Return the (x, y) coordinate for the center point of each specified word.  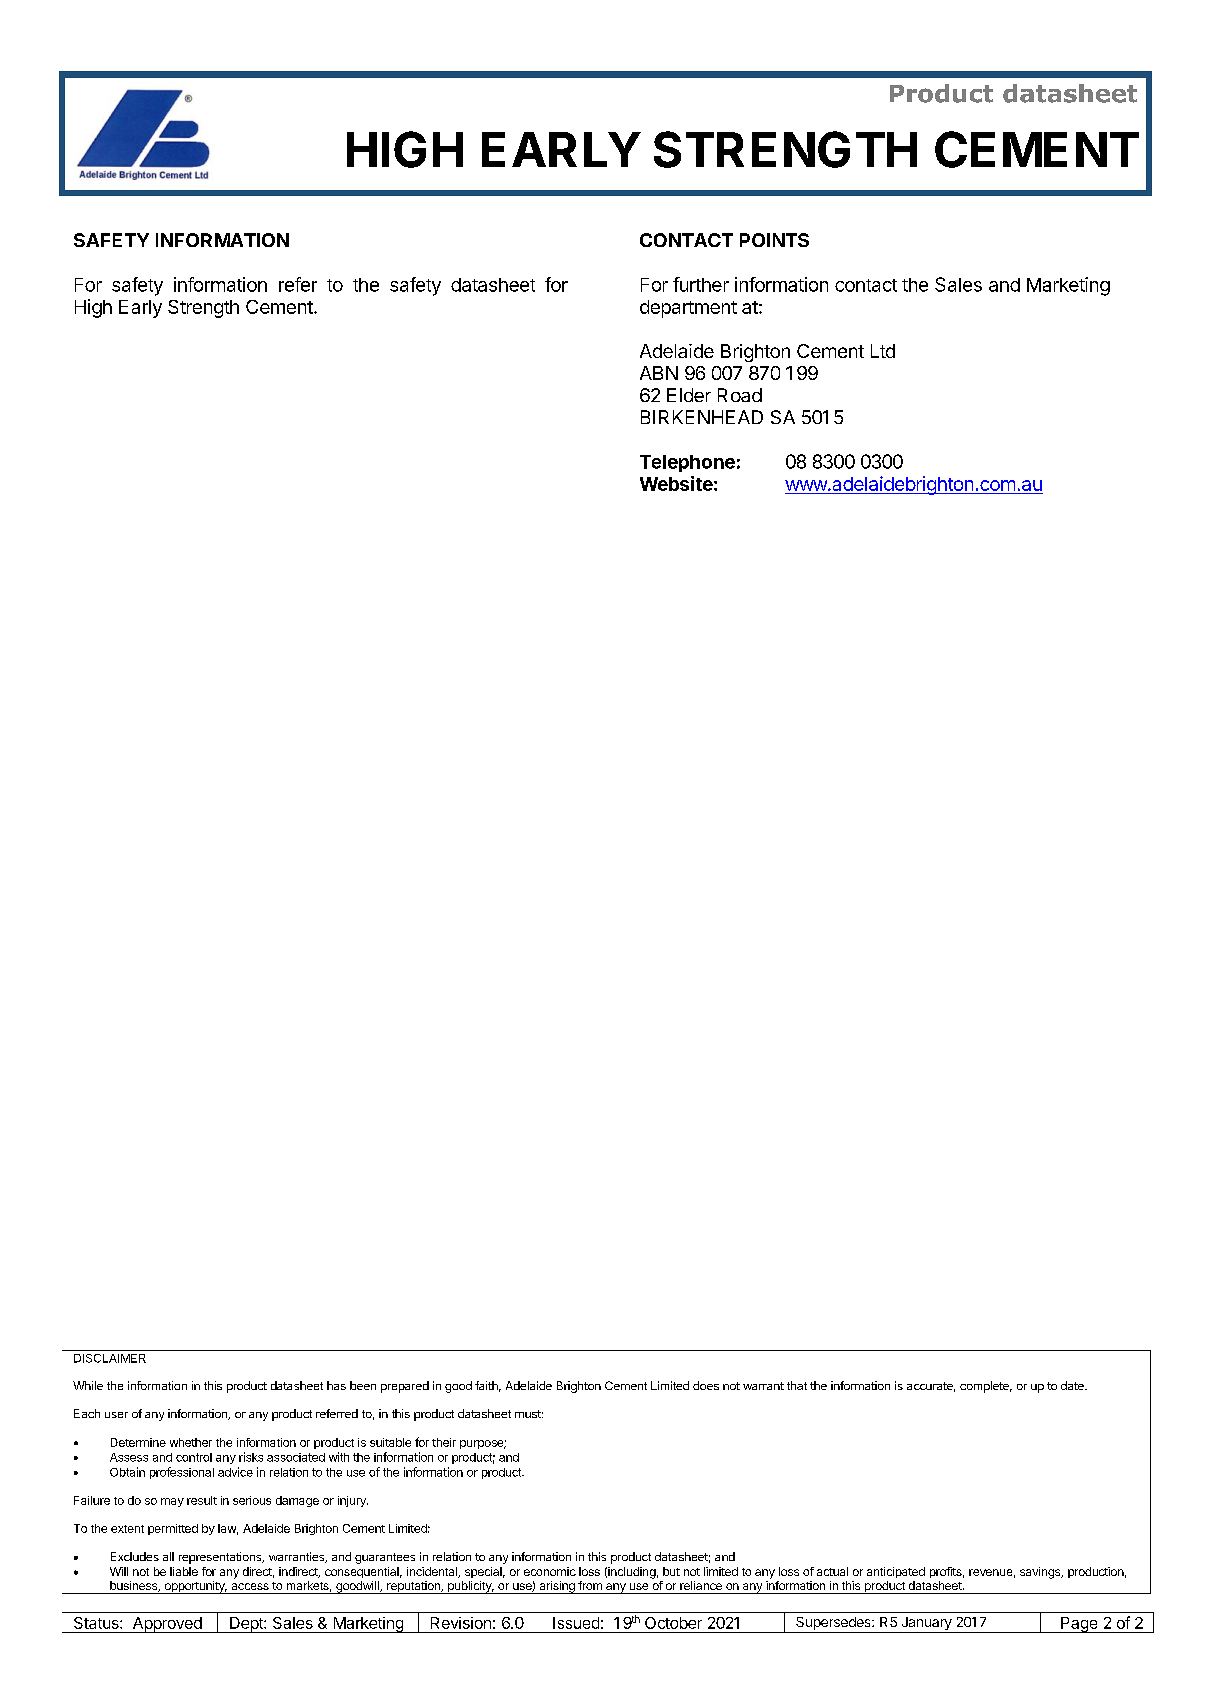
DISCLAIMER (110, 1358)
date (1073, 1385)
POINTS (774, 240)
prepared (405, 1387)
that (797, 1385)
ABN (659, 373)
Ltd (883, 351)
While (88, 1385)
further (701, 284)
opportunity (194, 1587)
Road (740, 395)
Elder (689, 395)
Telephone (687, 463)
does (706, 1385)
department (688, 309)
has (336, 1385)
